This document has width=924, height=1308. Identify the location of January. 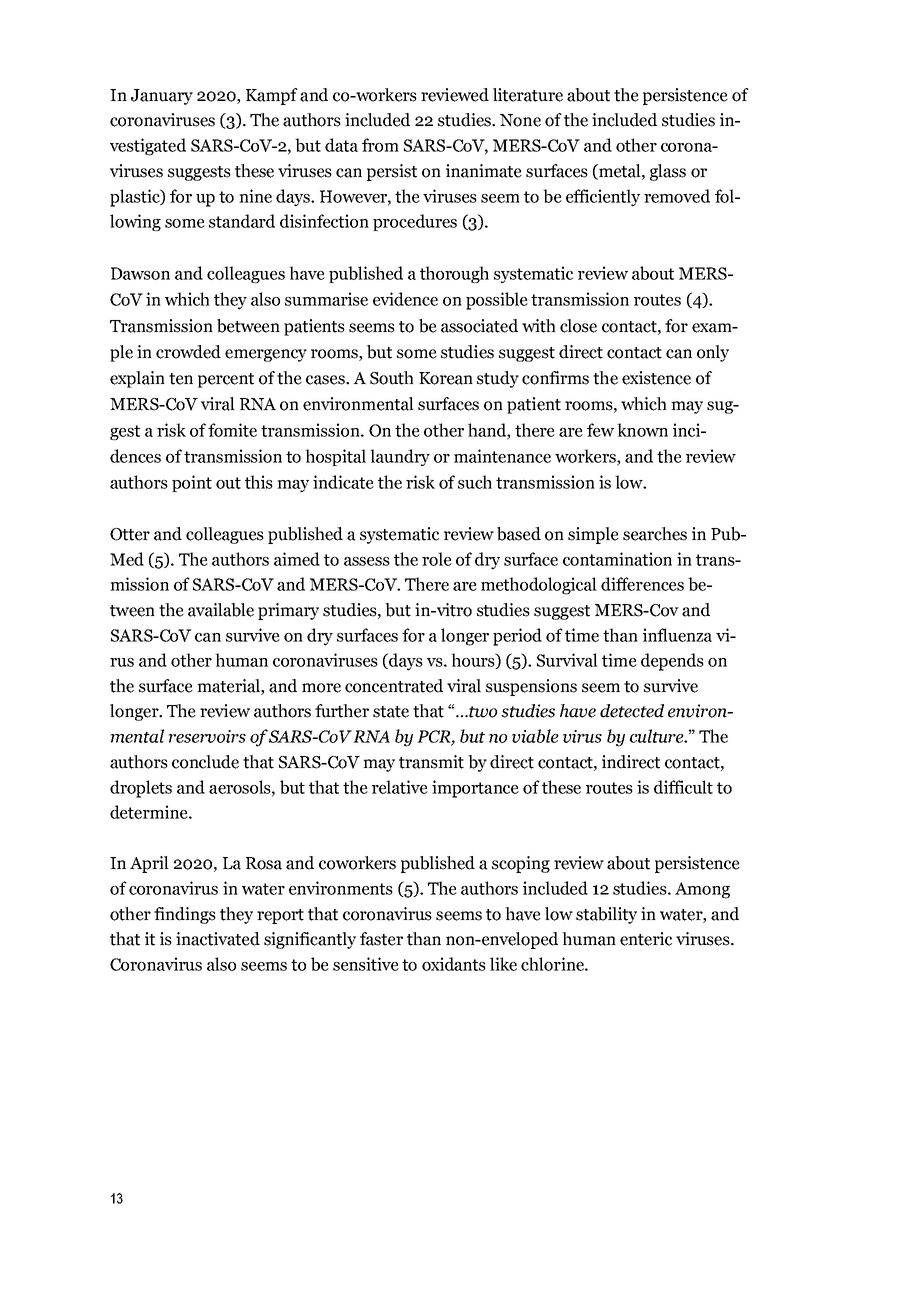
(162, 97).
